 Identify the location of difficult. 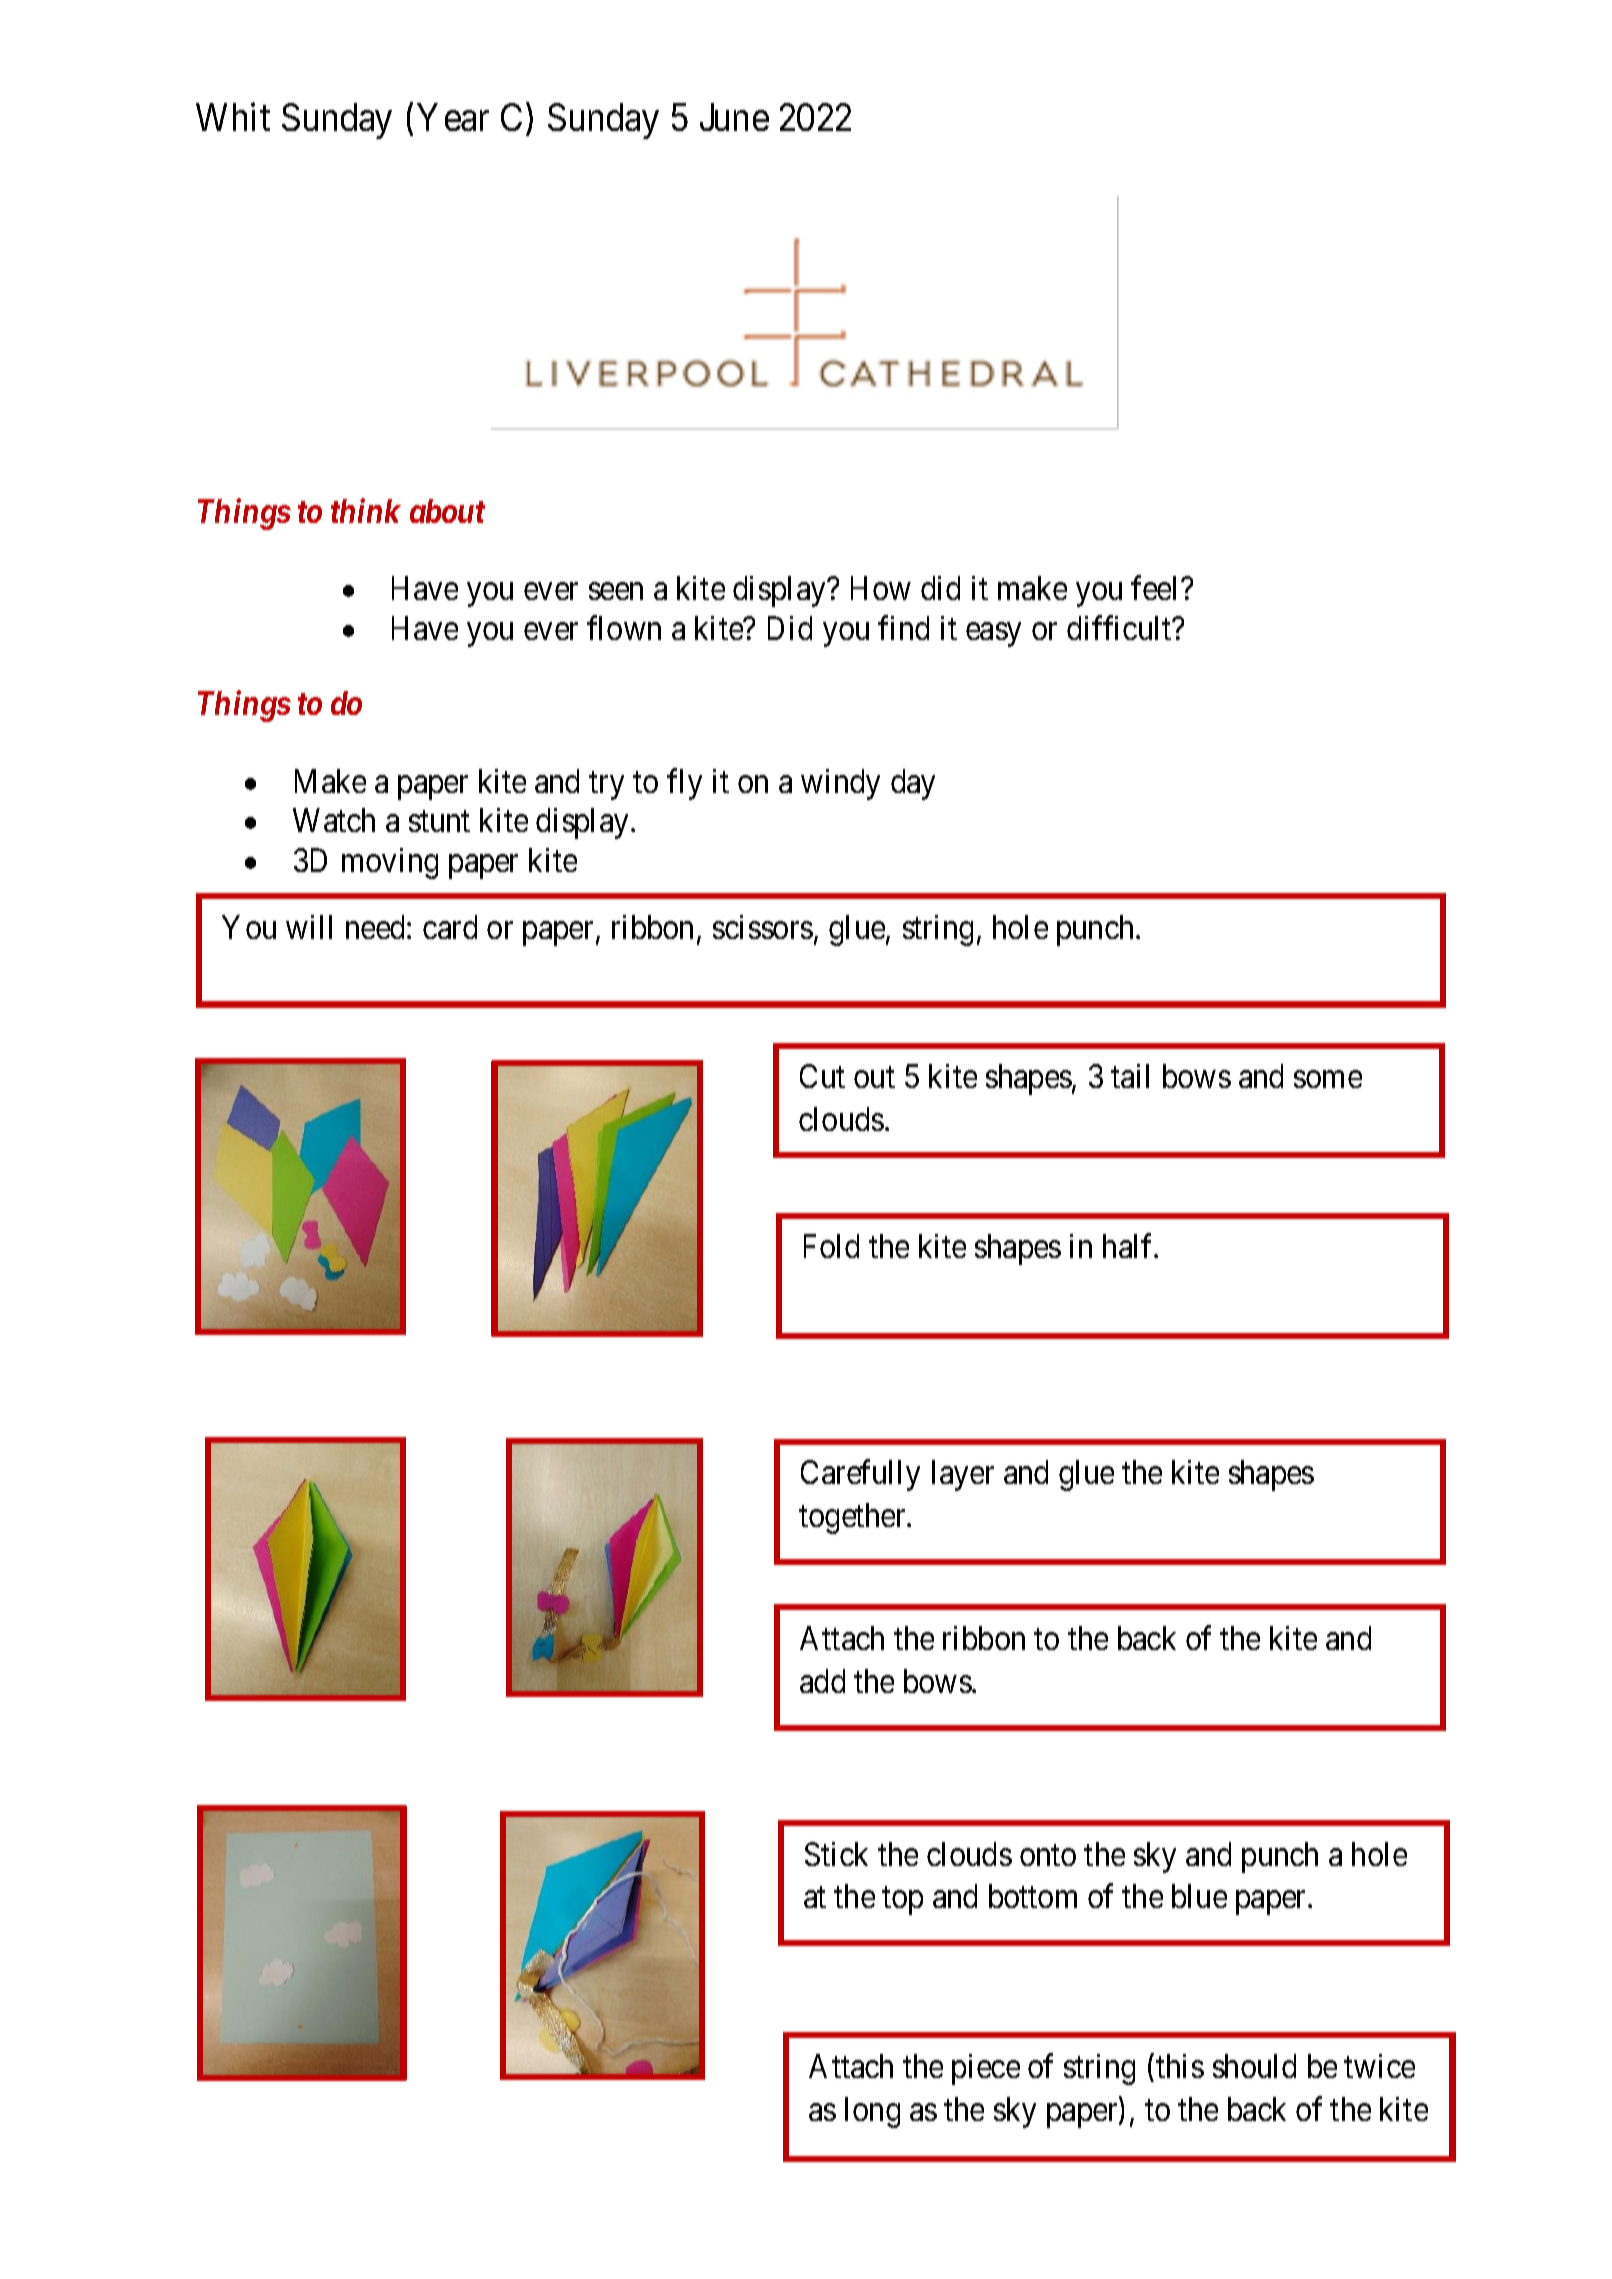
(1120, 628).
